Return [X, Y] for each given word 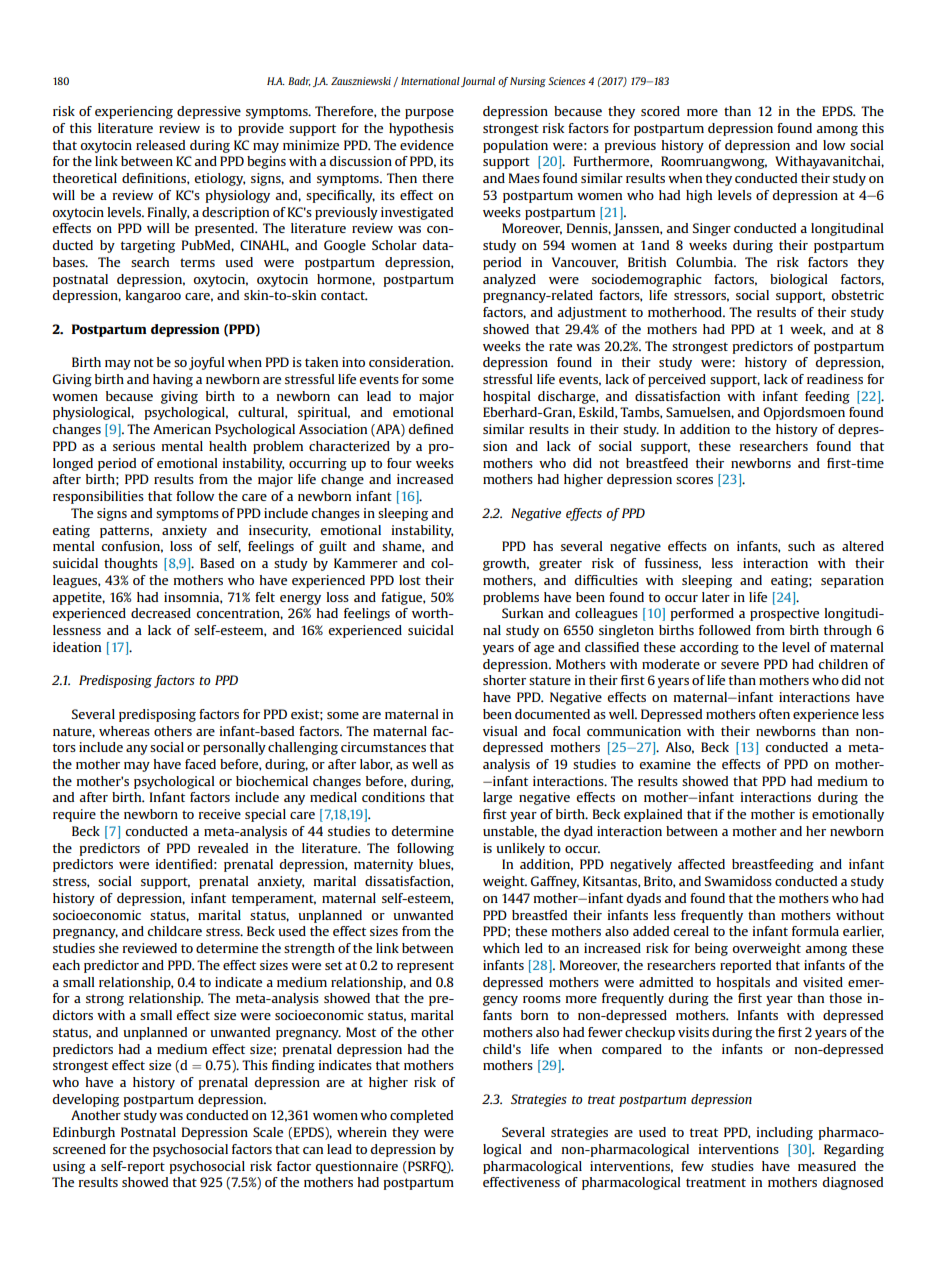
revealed [223, 848]
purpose [429, 114]
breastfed [539, 915]
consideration [411, 362]
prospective [784, 614]
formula [815, 931]
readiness [835, 379]
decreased [161, 613]
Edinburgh [84, 1133]
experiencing [134, 112]
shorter [504, 680]
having [173, 380]
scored [660, 111]
